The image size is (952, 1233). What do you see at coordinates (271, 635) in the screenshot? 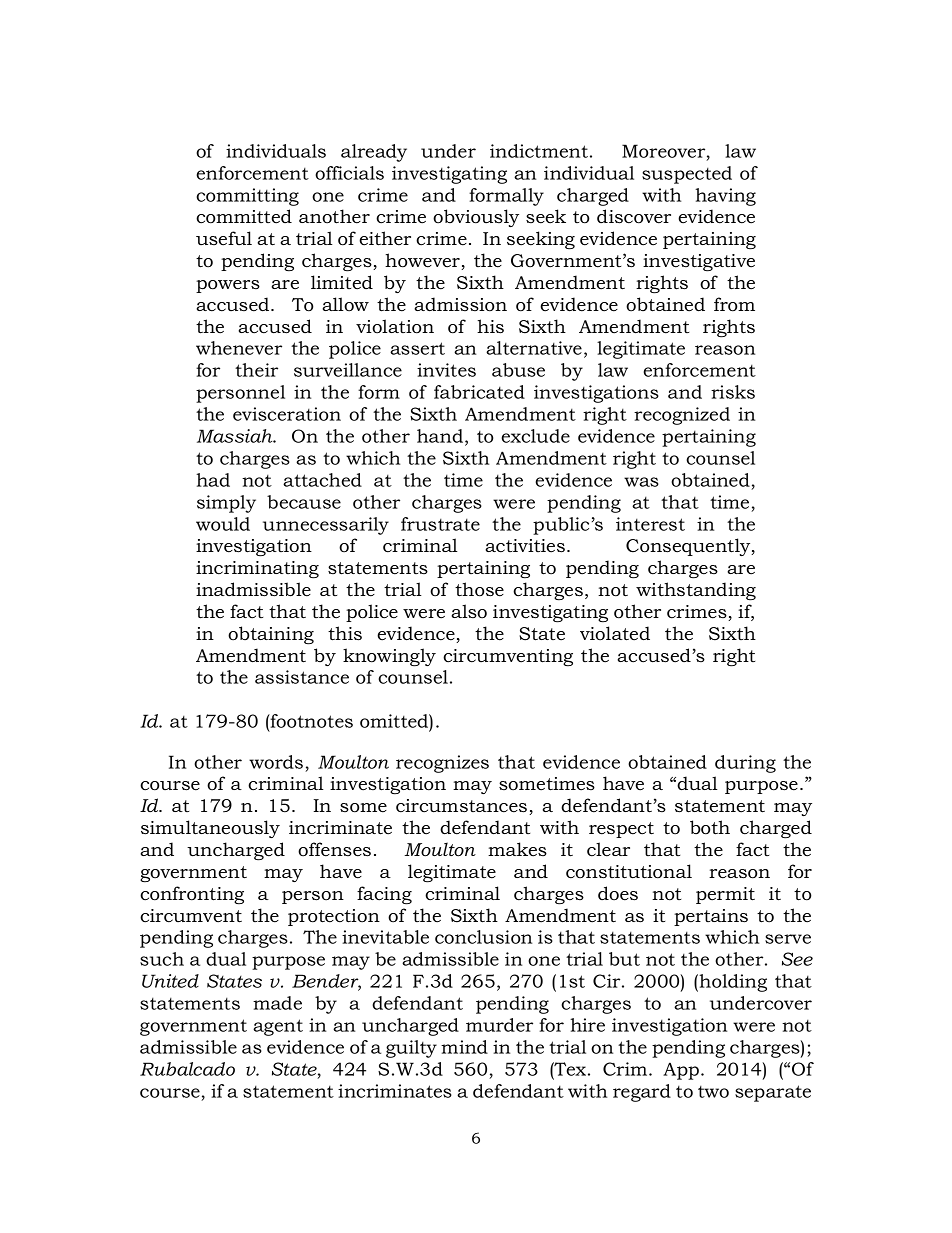
I see `obtaining` at bounding box center [271, 635].
